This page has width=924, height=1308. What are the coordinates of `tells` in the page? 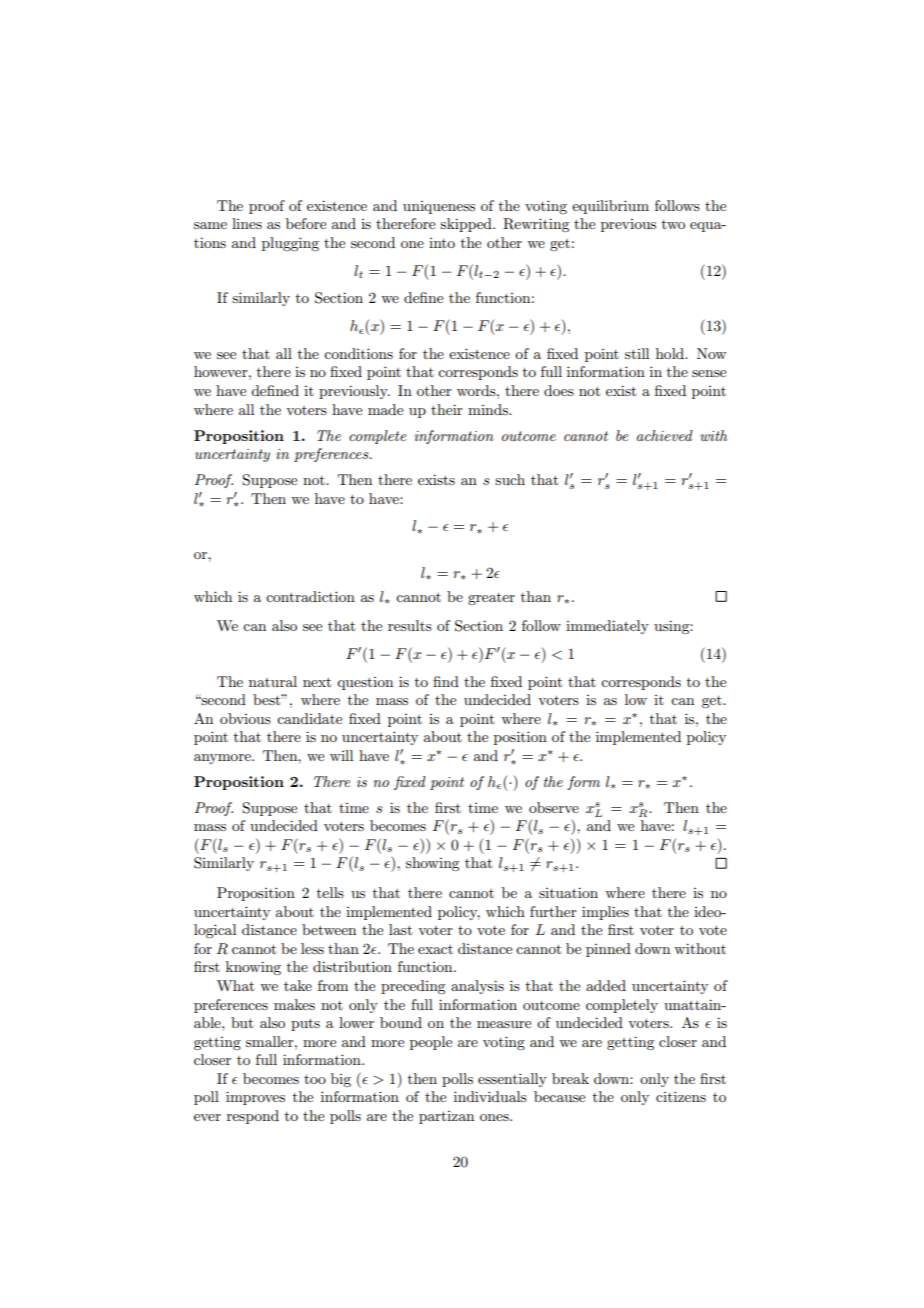 It's located at (330, 892).
